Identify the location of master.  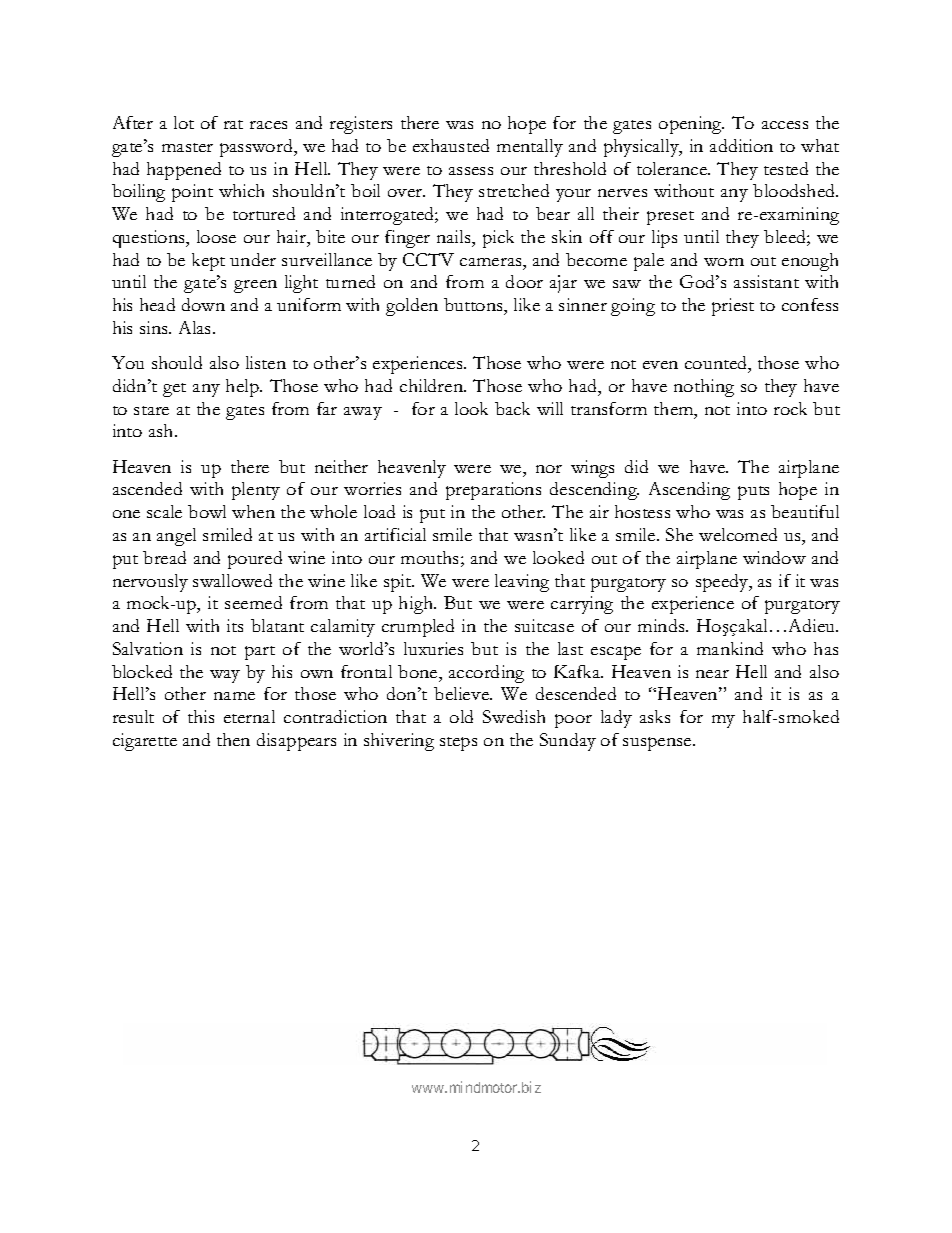
(187, 147).
